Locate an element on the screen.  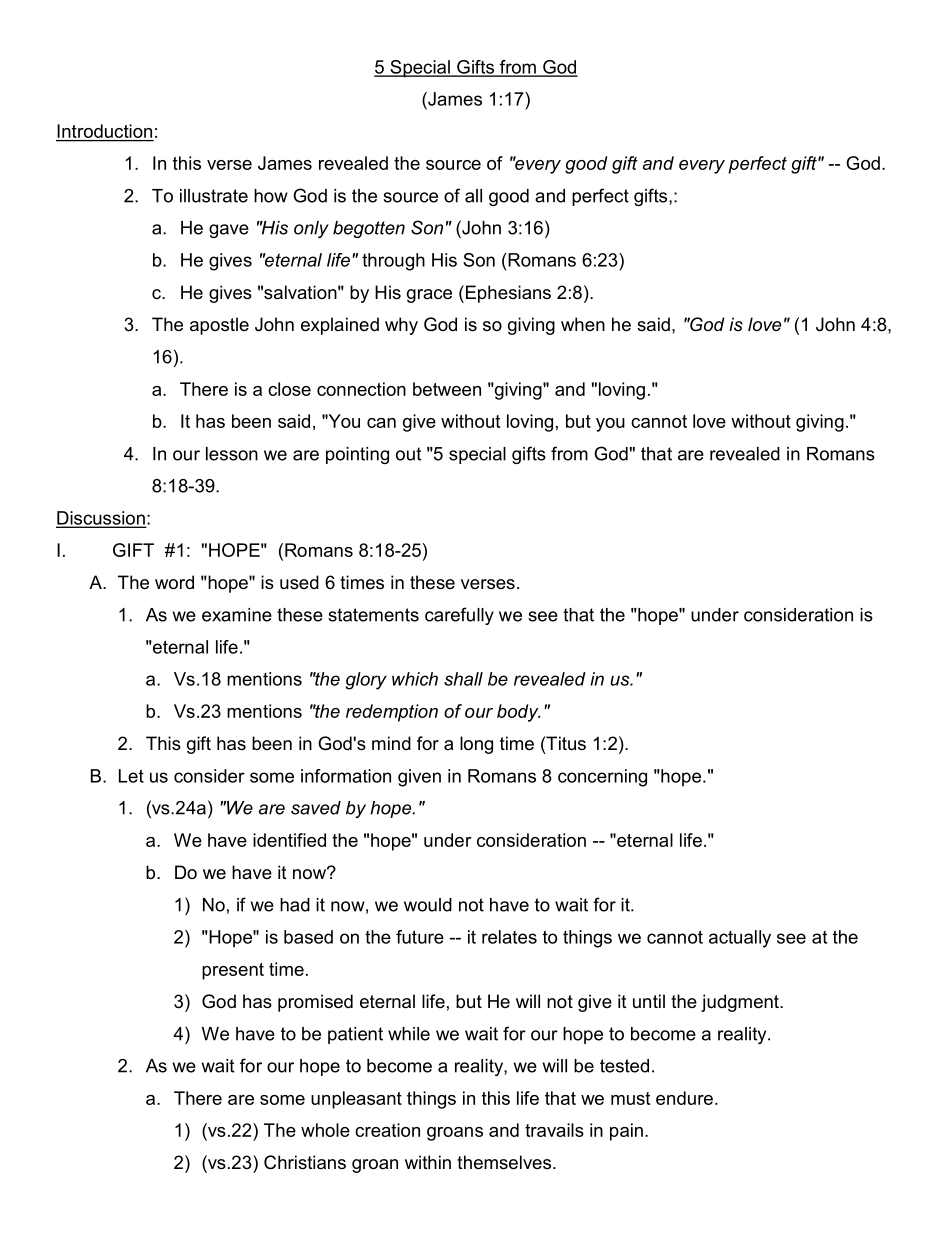
creation is located at coordinates (387, 1130).
